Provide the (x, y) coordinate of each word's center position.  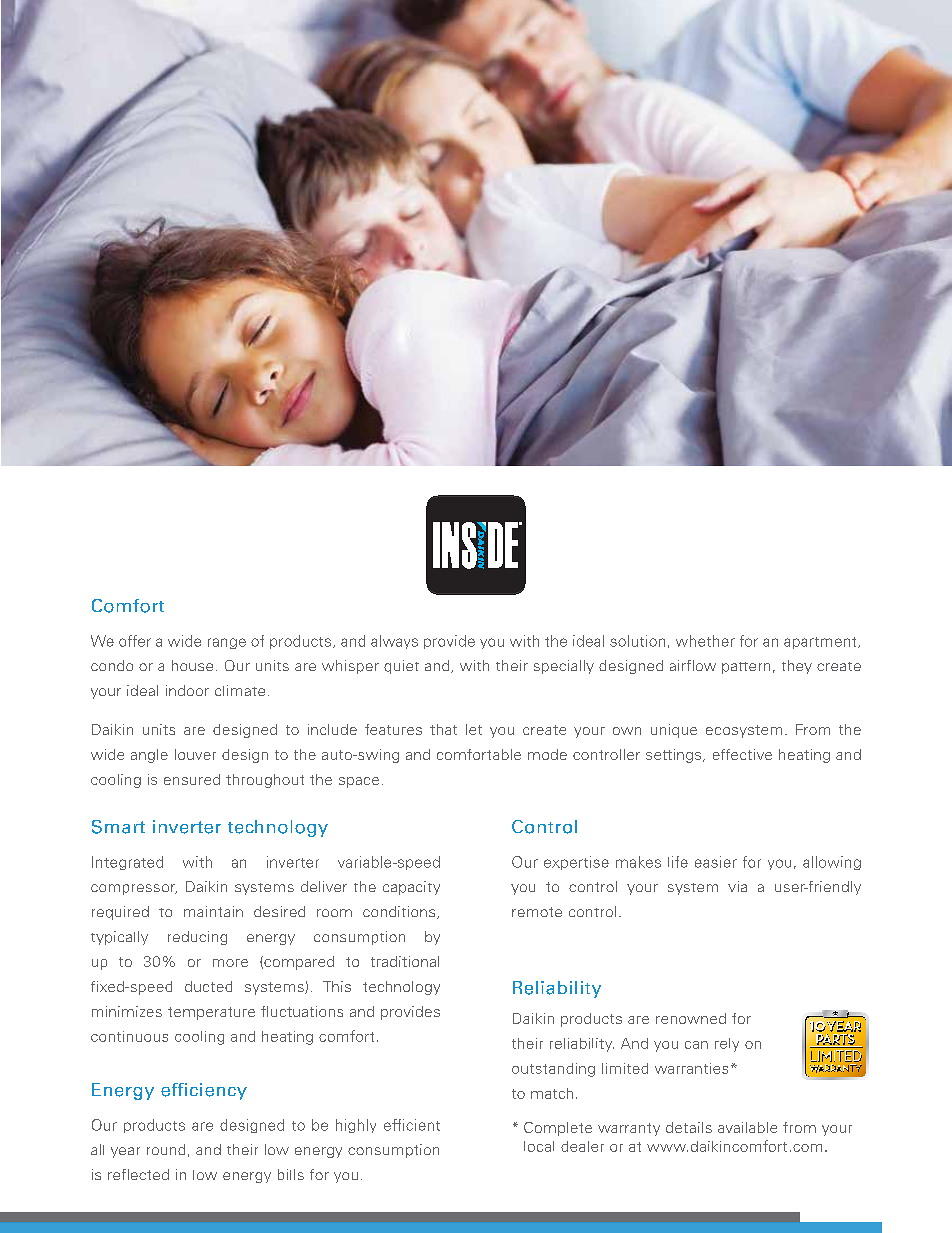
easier (716, 862)
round (166, 1149)
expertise (576, 863)
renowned (691, 1018)
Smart (118, 827)
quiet (401, 667)
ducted (208, 986)
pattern (746, 668)
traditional (405, 961)
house (192, 665)
